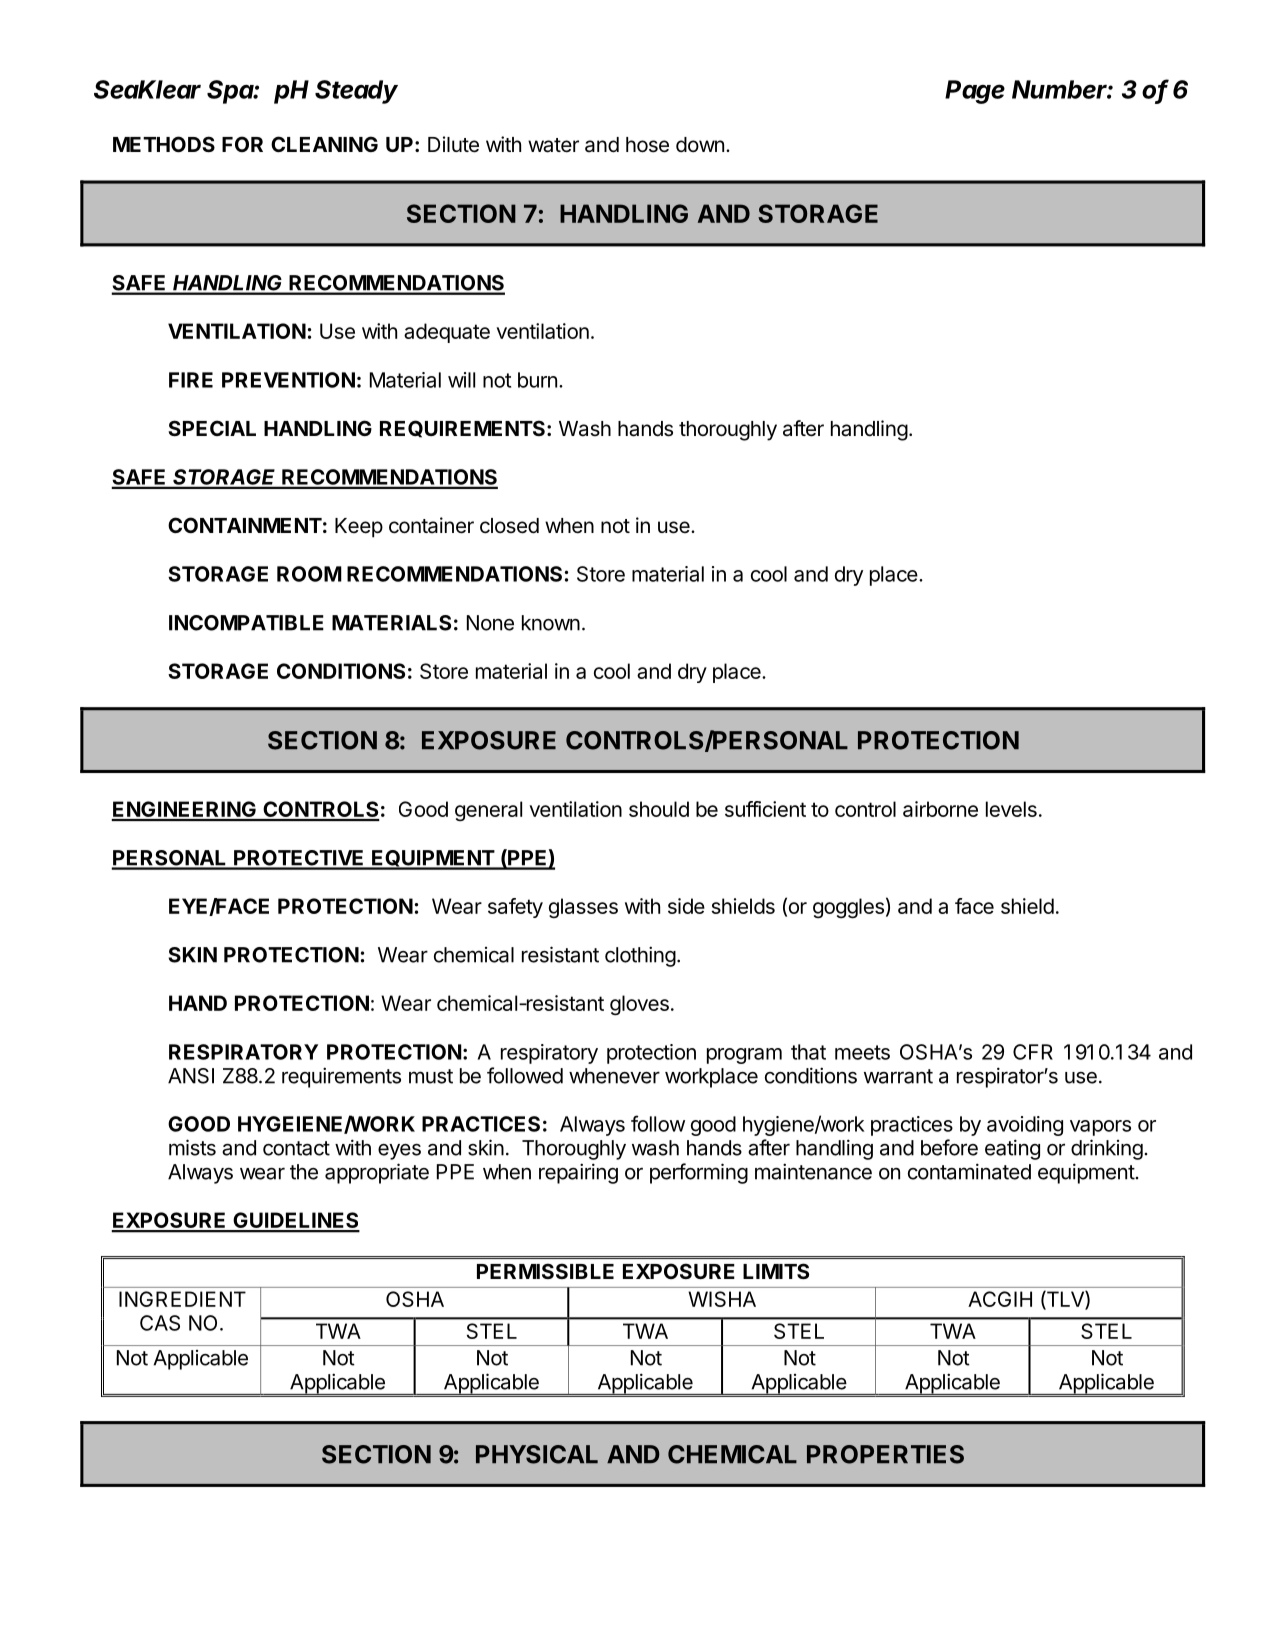  What do you see at coordinates (975, 92) in the screenshot?
I see `Page` at bounding box center [975, 92].
